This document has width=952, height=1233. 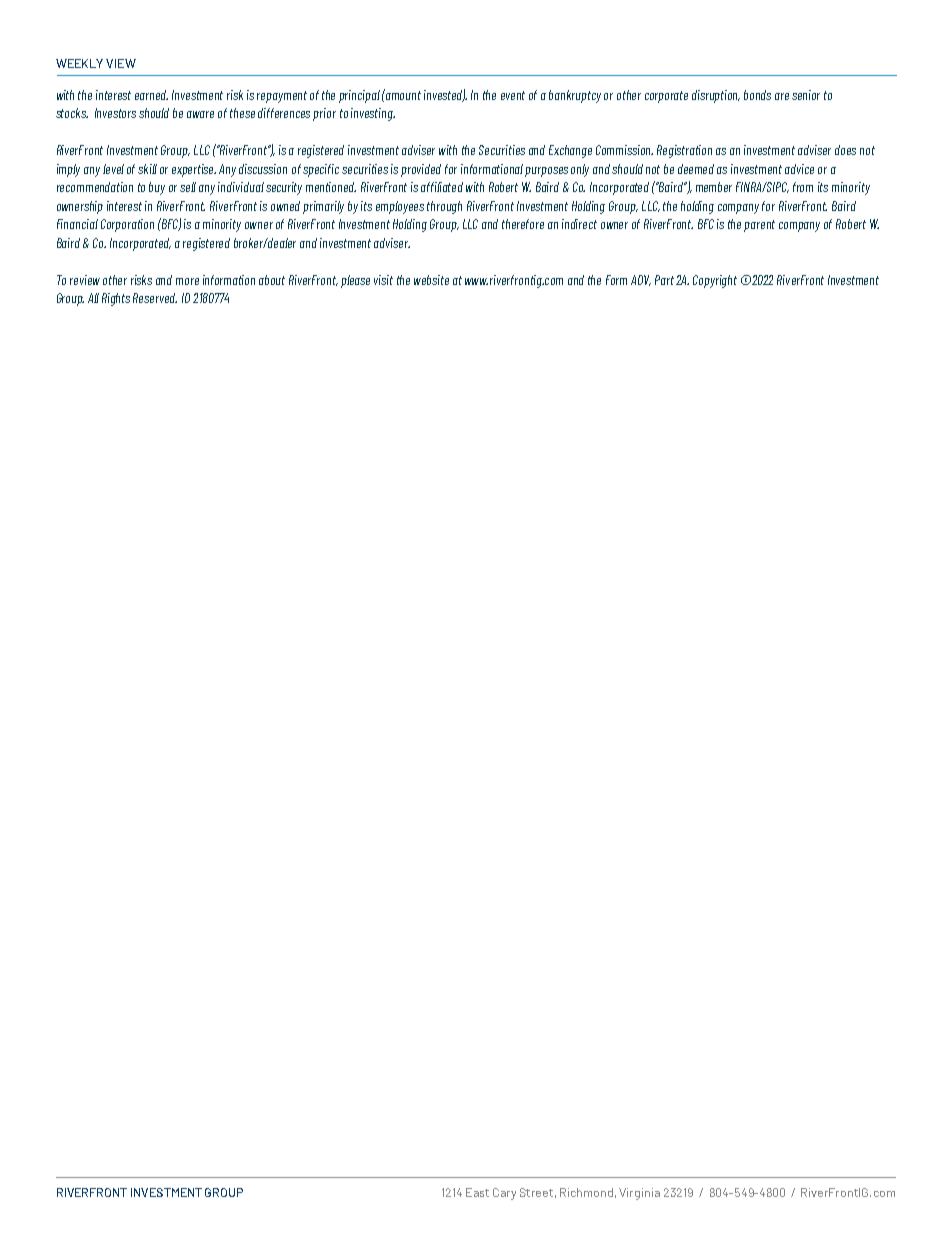 What do you see at coordinates (155, 298) in the document?
I see `Reserved` at bounding box center [155, 298].
